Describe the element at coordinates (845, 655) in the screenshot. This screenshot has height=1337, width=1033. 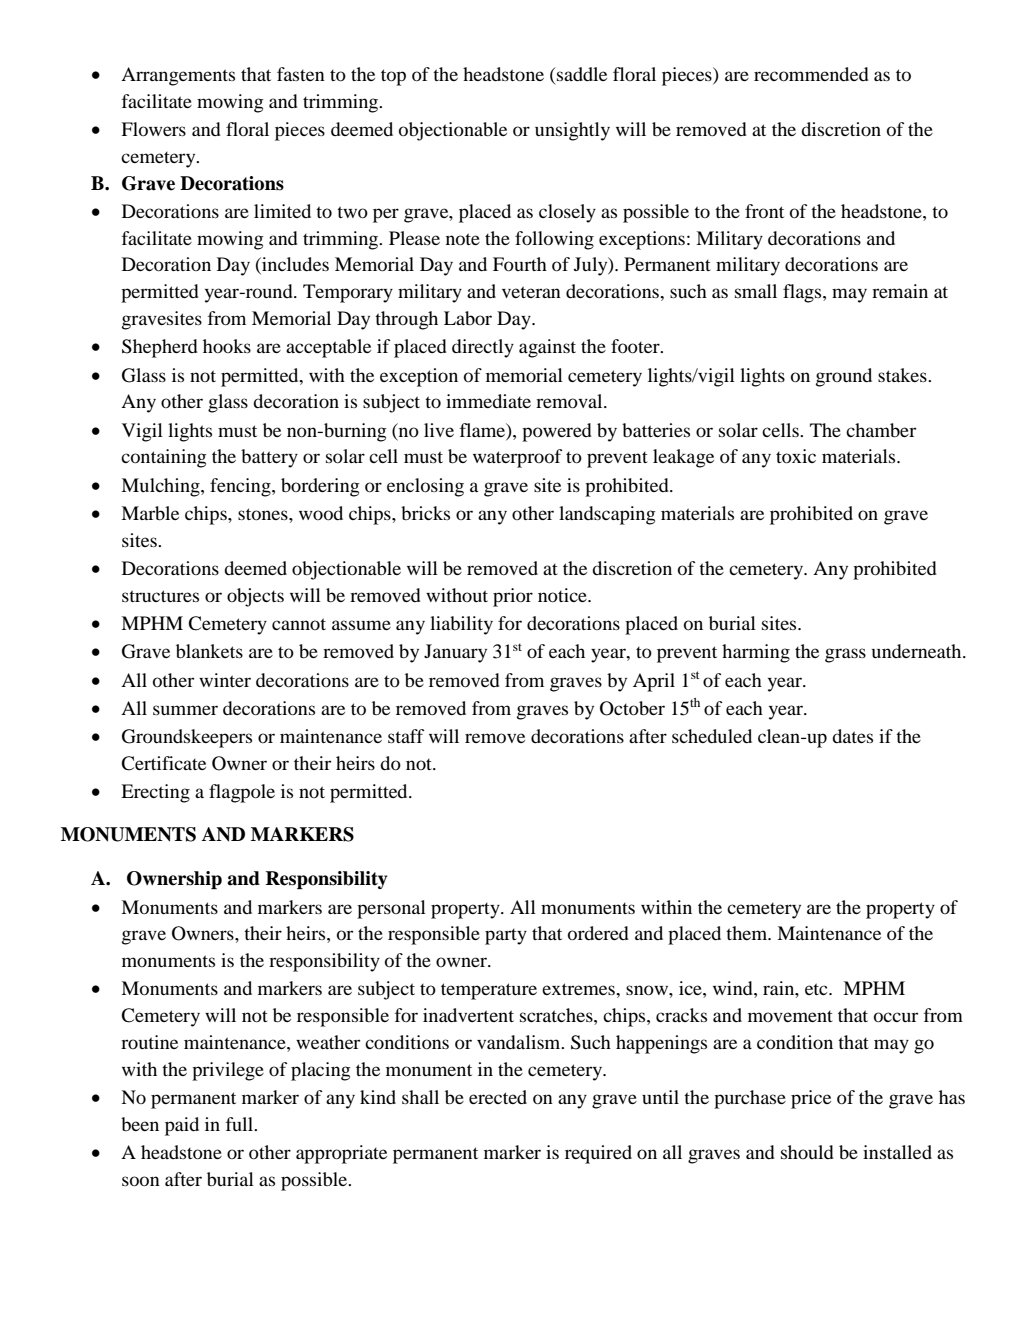
I see `grass` at that location.
